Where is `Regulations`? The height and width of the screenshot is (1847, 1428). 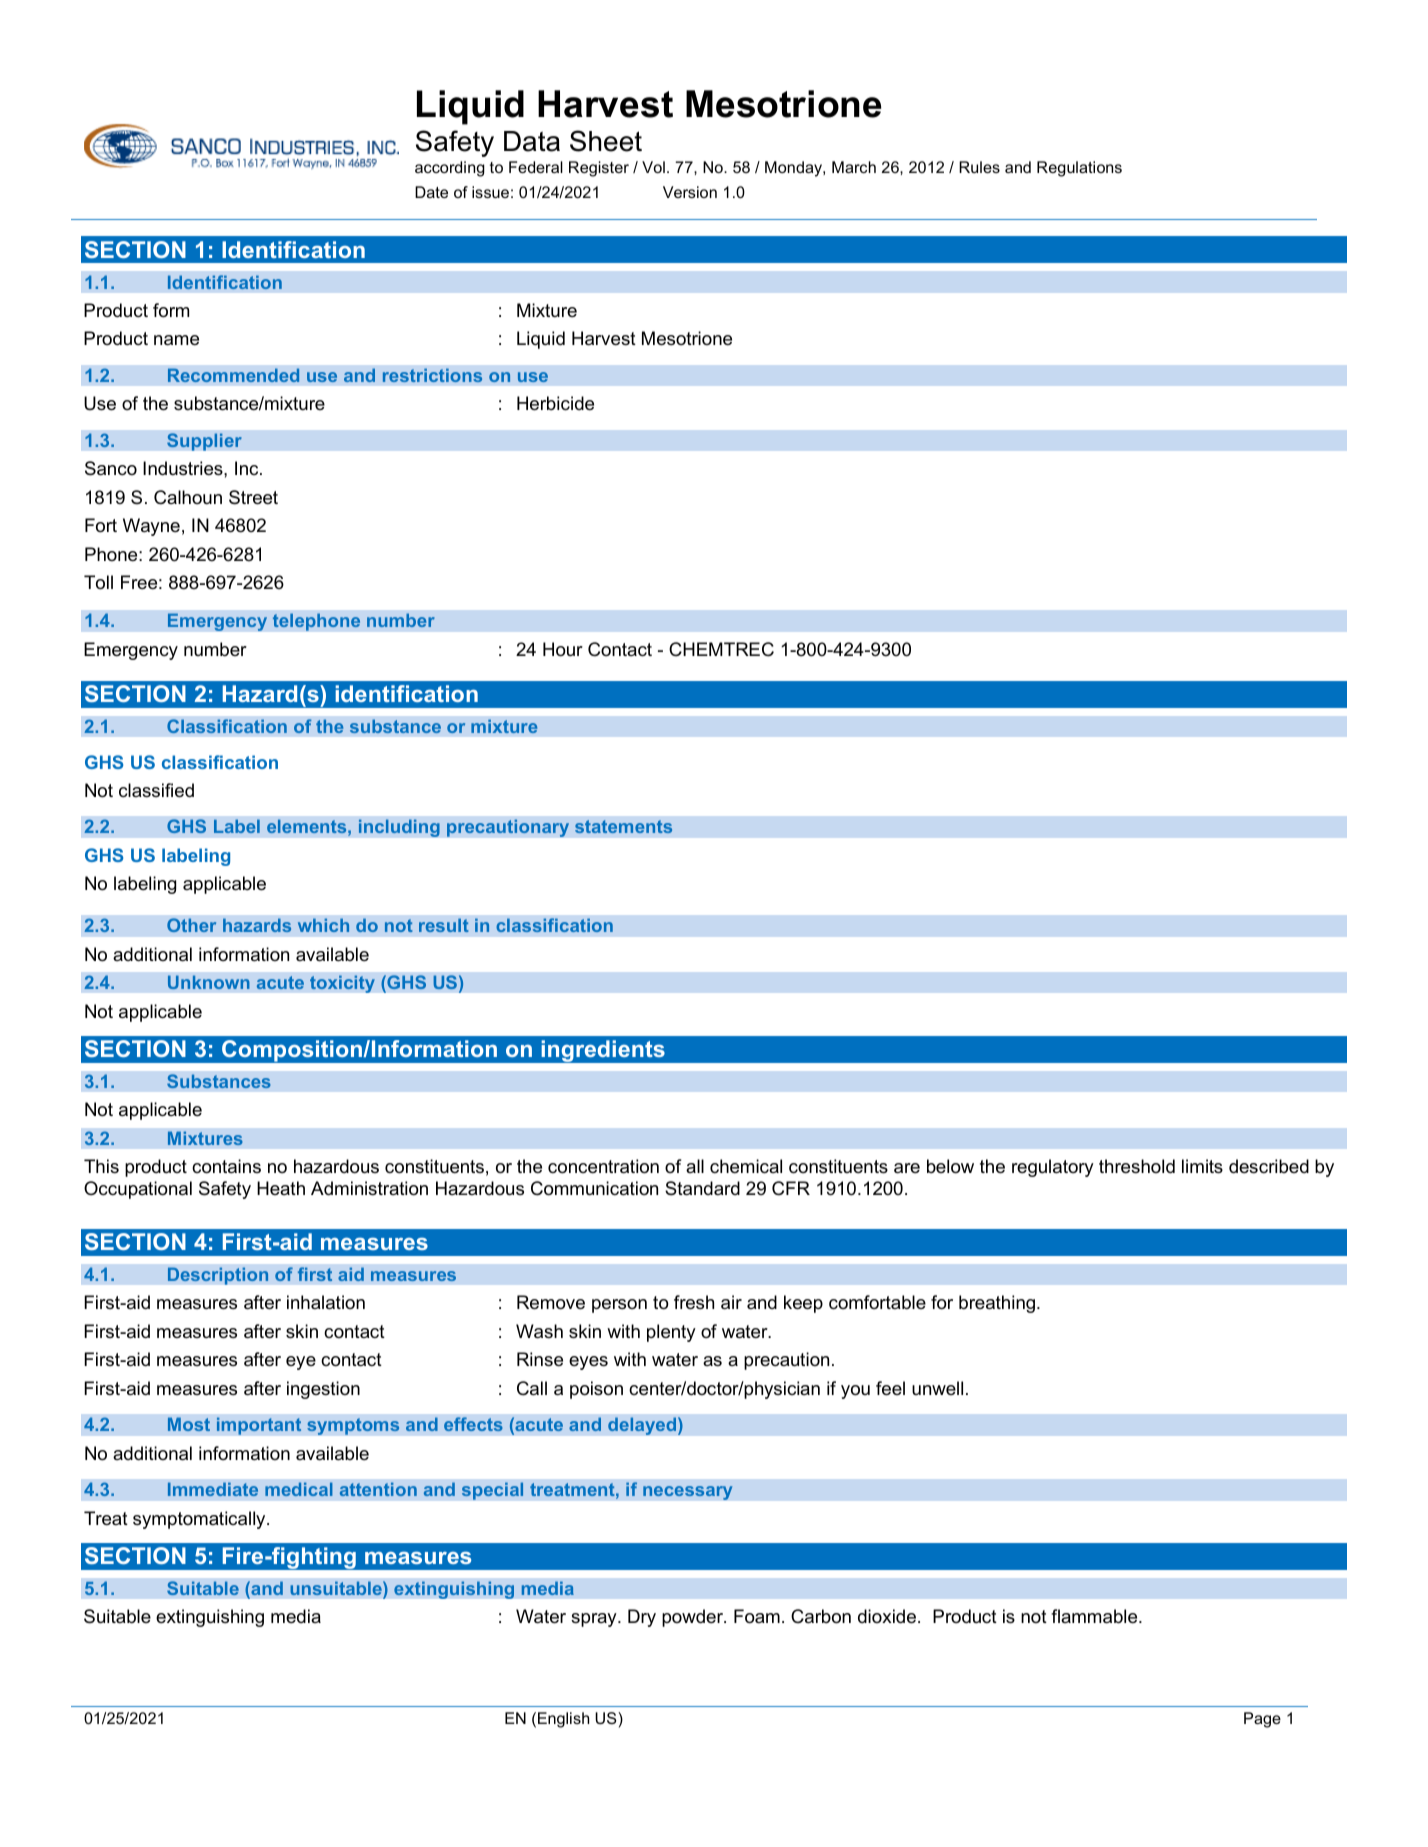
Regulations is located at coordinates (1079, 169).
